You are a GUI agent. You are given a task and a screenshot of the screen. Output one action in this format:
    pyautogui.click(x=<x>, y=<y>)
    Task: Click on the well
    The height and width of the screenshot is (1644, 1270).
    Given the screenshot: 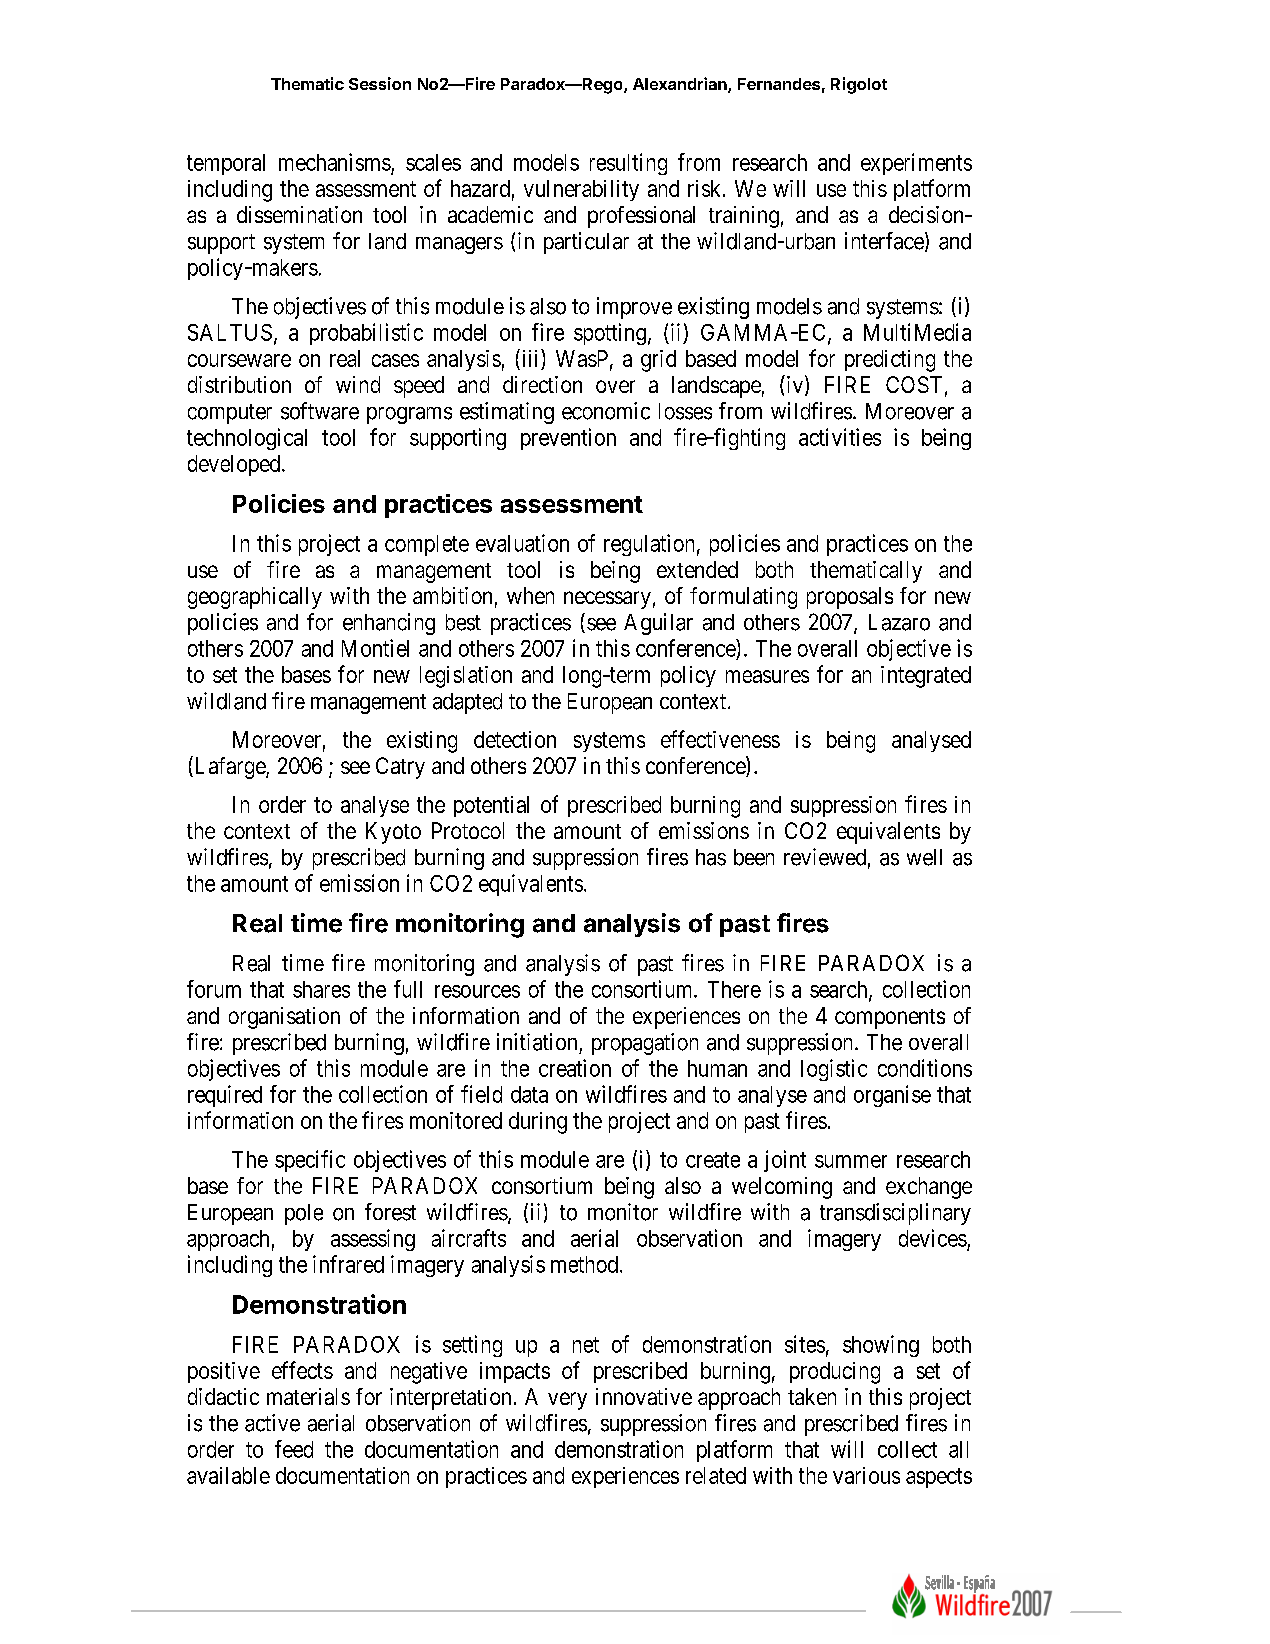 What is the action you would take?
    pyautogui.click(x=924, y=857)
